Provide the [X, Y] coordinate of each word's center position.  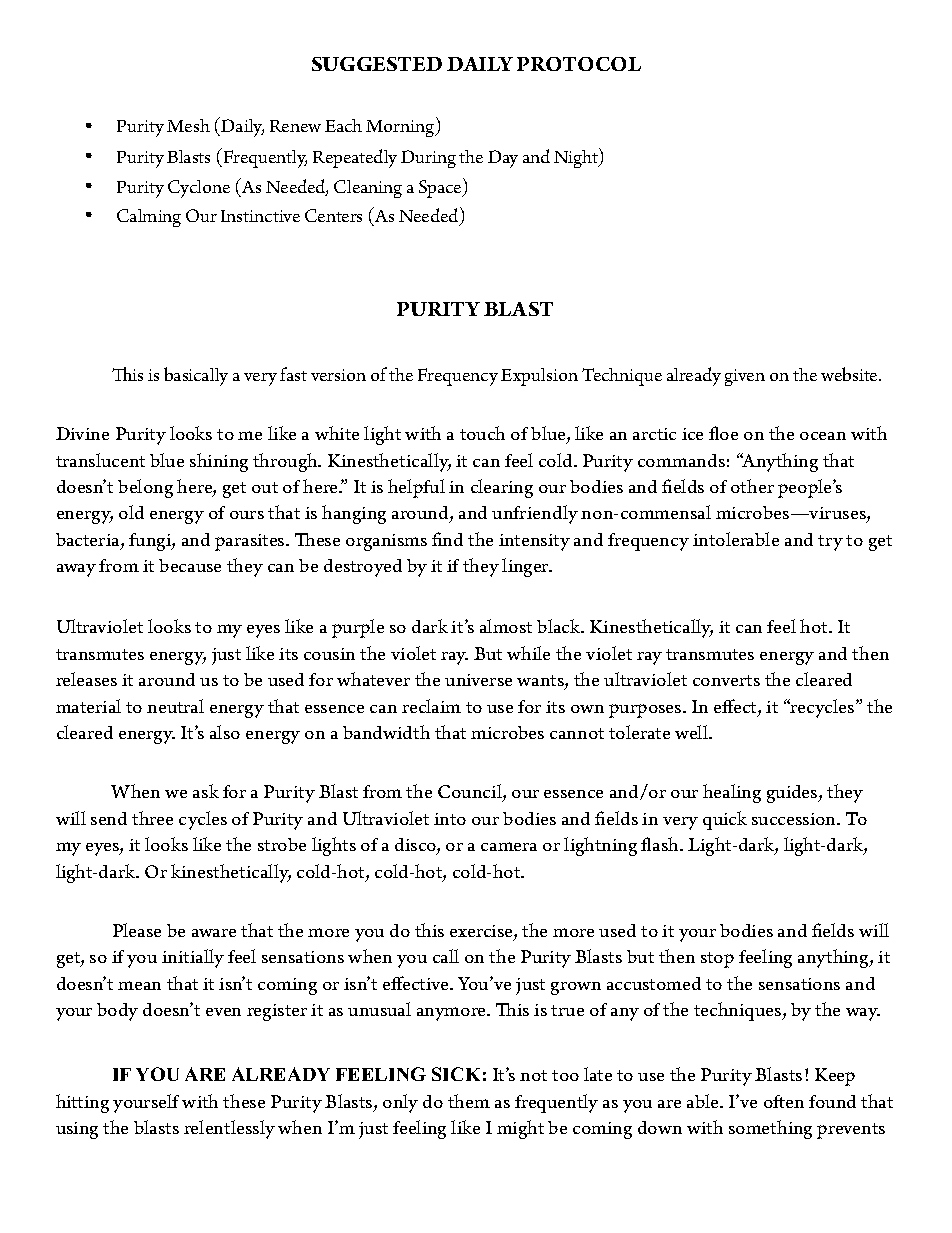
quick [725, 820]
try [830, 543]
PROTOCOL [579, 64]
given [745, 377]
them [469, 1101]
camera [509, 846]
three [152, 818]
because [190, 565]
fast [293, 374]
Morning [401, 127]
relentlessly [229, 1129]
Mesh [188, 125]
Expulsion [539, 377]
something [770, 1129]
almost [506, 626]
